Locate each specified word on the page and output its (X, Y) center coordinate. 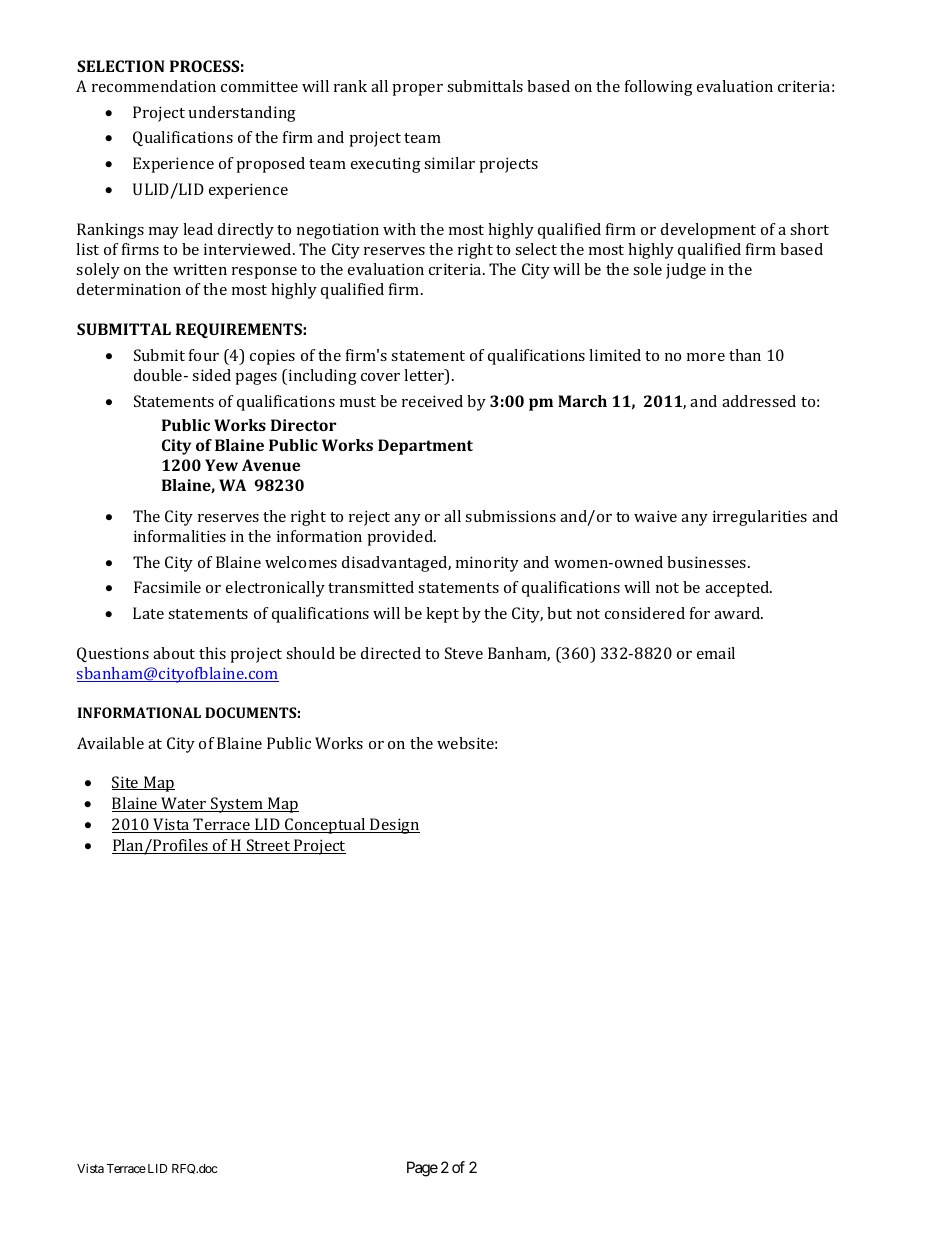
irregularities (760, 518)
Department (425, 447)
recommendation (154, 86)
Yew (221, 465)
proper (417, 90)
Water (184, 804)
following (659, 88)
